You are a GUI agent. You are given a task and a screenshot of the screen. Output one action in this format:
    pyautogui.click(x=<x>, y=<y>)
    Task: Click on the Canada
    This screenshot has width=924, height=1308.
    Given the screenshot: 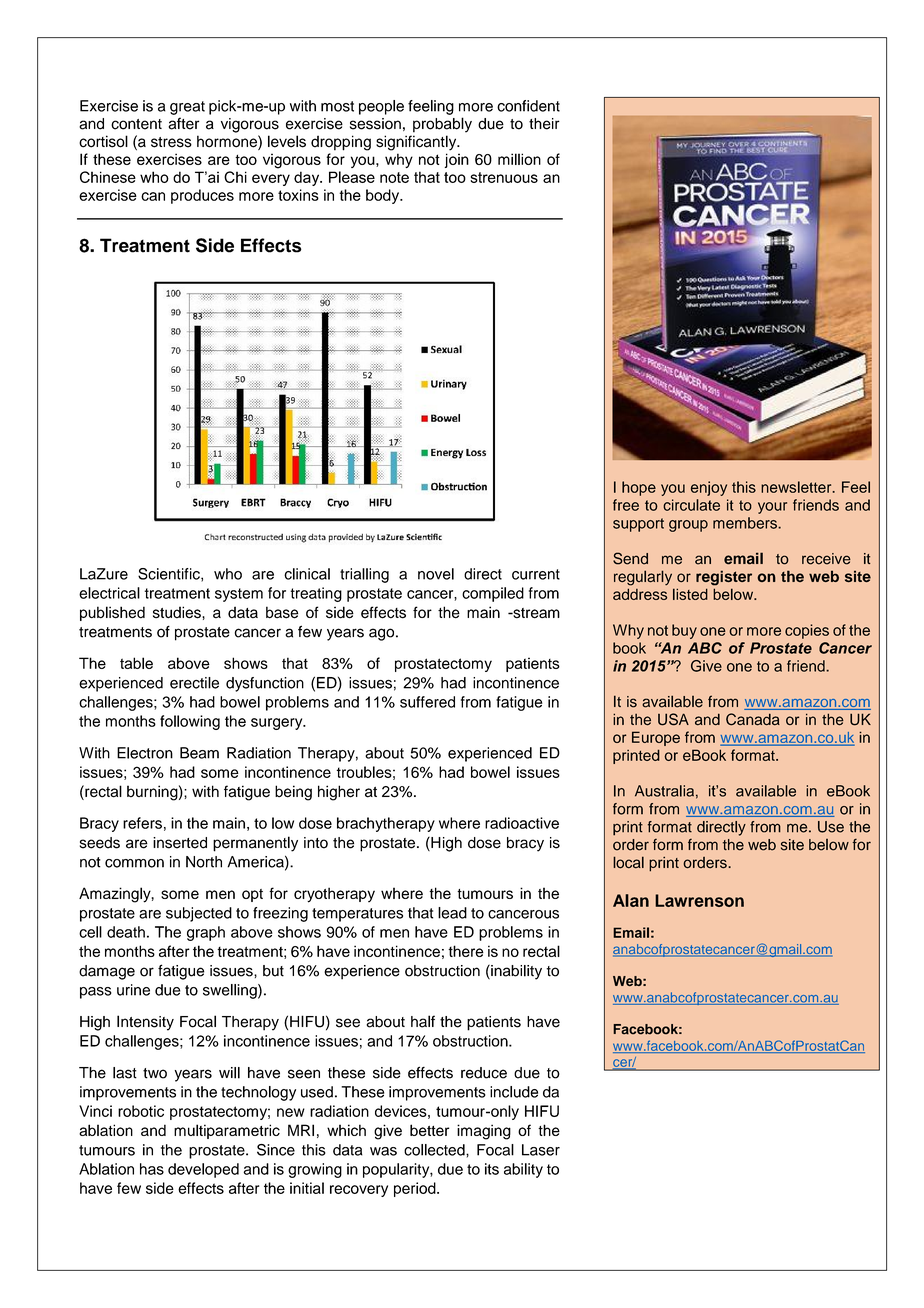 What is the action you would take?
    pyautogui.click(x=753, y=719)
